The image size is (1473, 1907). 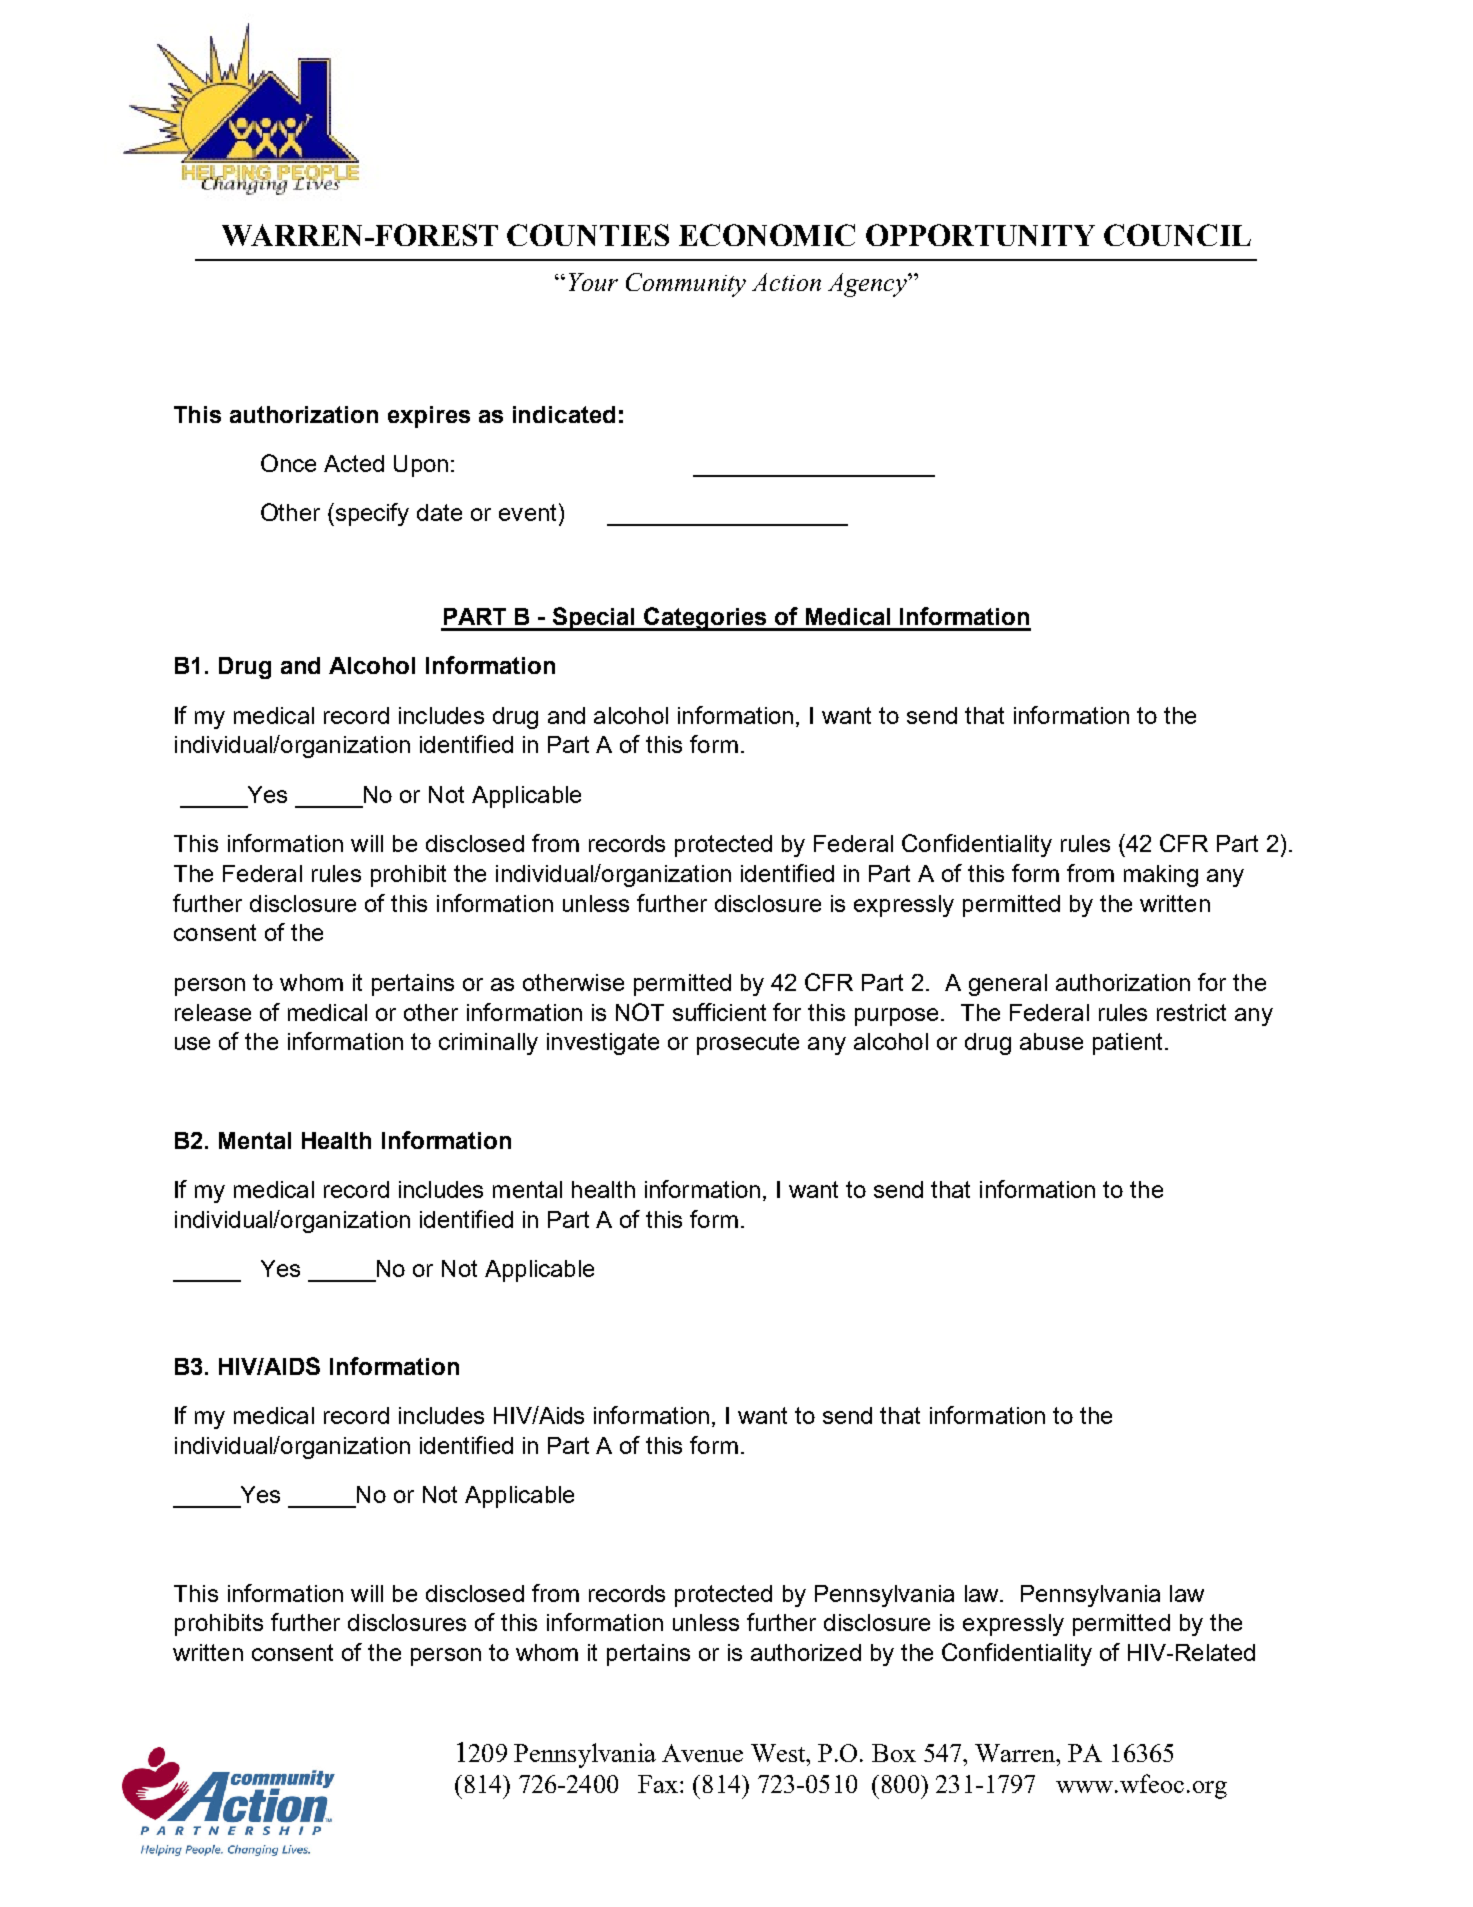 I want to click on specify, so click(x=371, y=514).
